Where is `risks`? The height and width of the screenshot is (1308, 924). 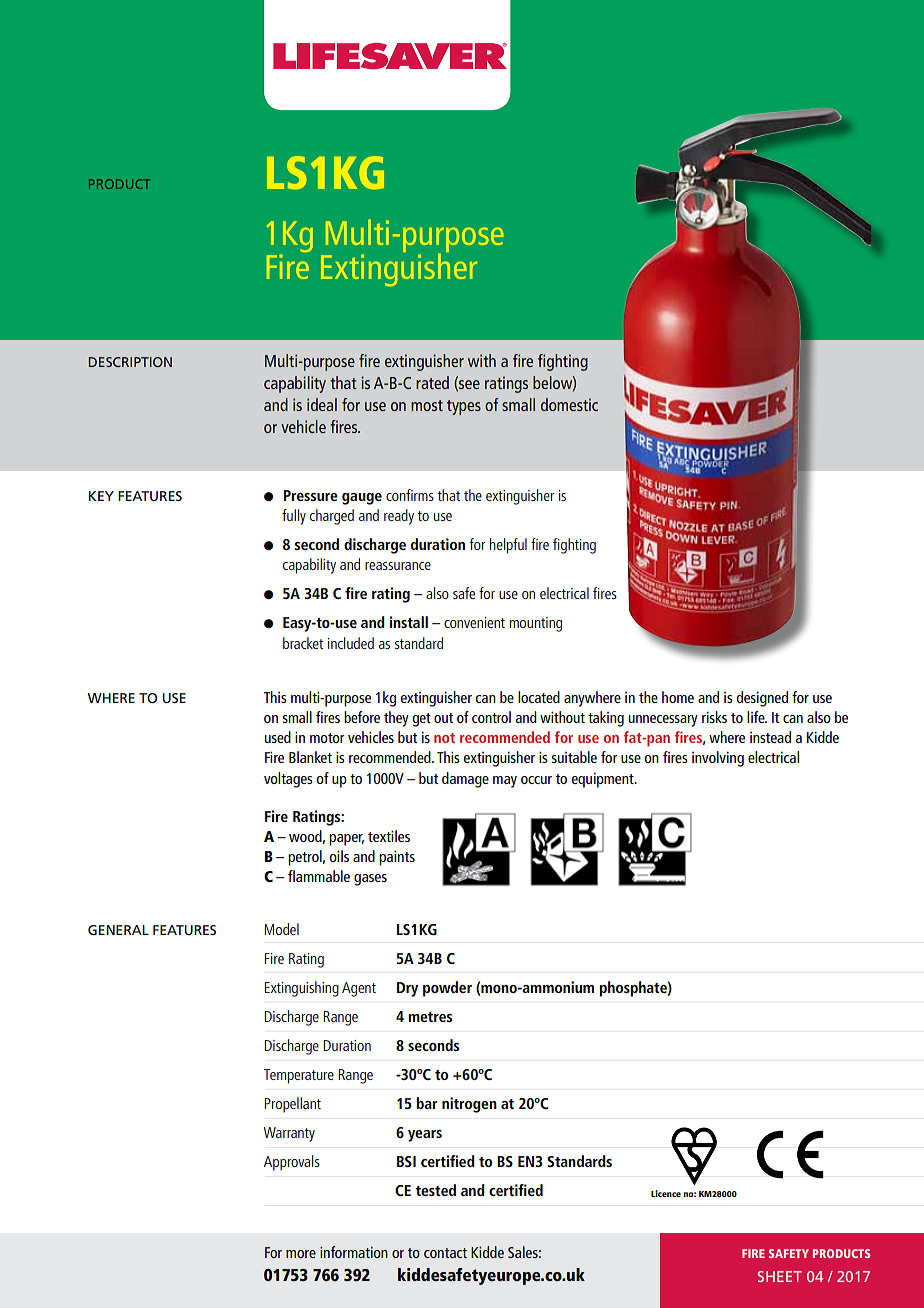
risks is located at coordinates (714, 717).
